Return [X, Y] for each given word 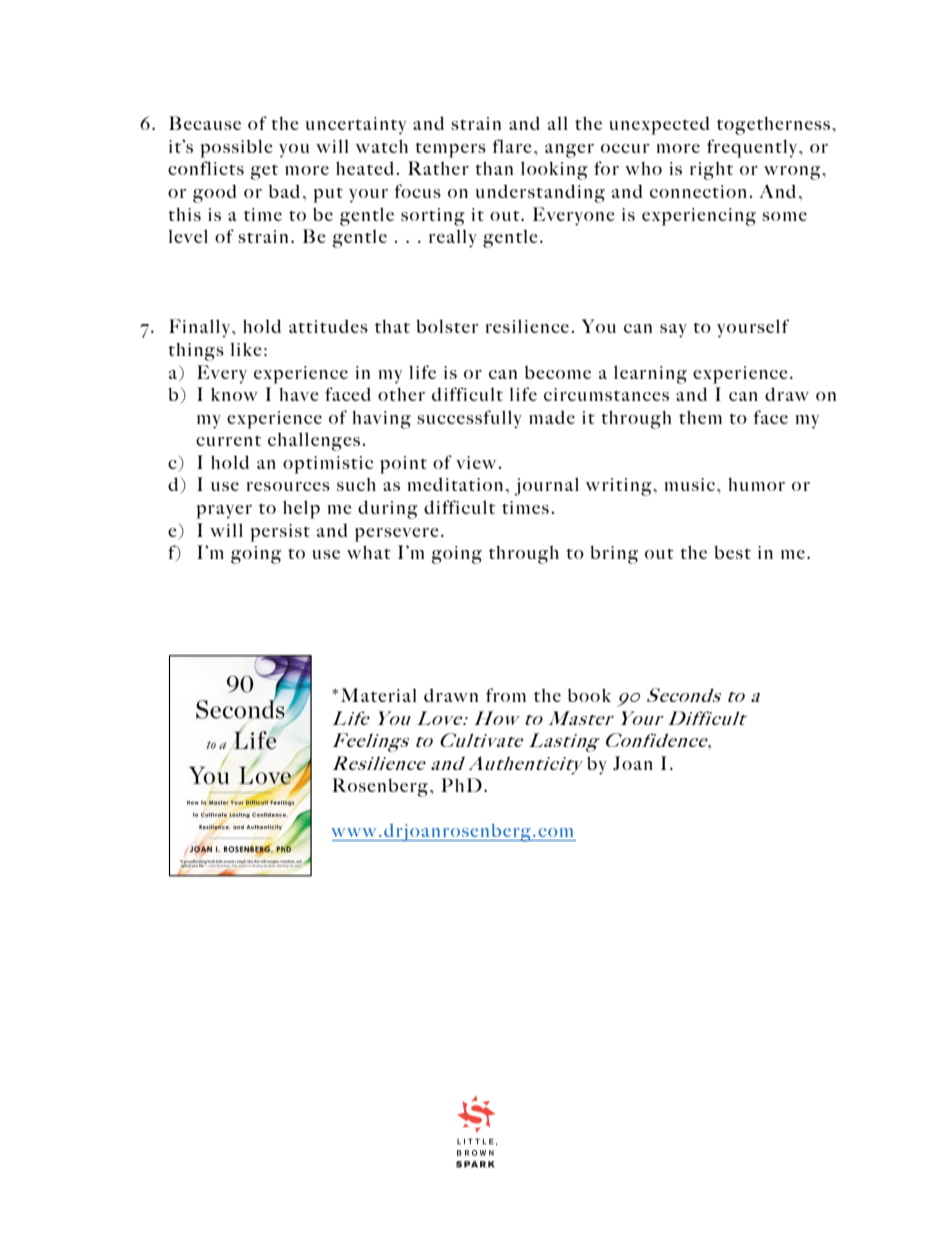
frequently [753, 148]
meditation [455, 484]
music [691, 484]
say [673, 331]
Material [379, 695]
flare [512, 146]
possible [236, 148]
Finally [201, 328]
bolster [447, 326]
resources [288, 486]
